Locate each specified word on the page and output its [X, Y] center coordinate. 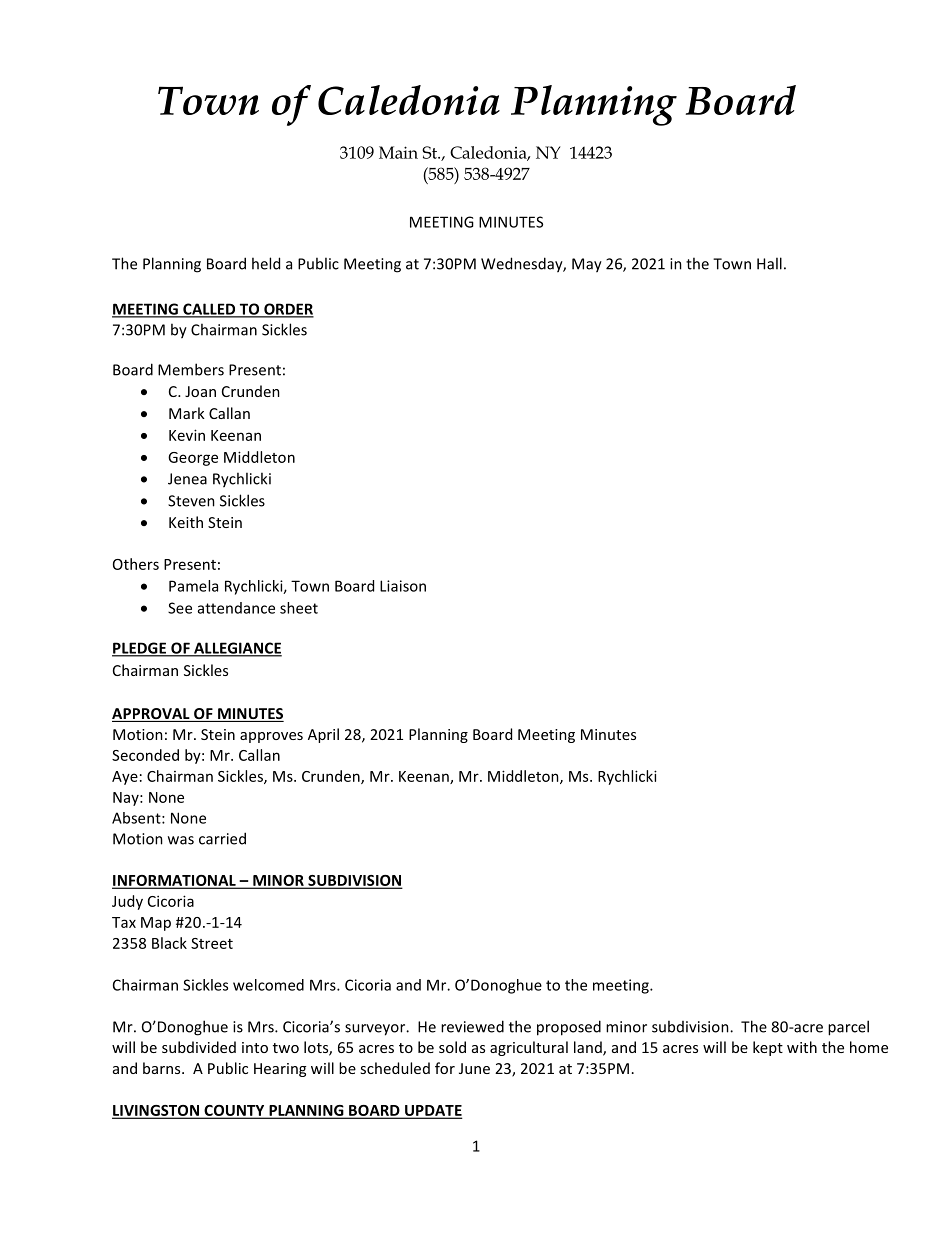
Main [398, 152]
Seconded [145, 755]
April [323, 735]
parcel [848, 1028]
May [587, 265]
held [266, 263]
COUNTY [234, 1111]
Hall [769, 263]
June [474, 1068]
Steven [191, 501]
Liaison [403, 586]
